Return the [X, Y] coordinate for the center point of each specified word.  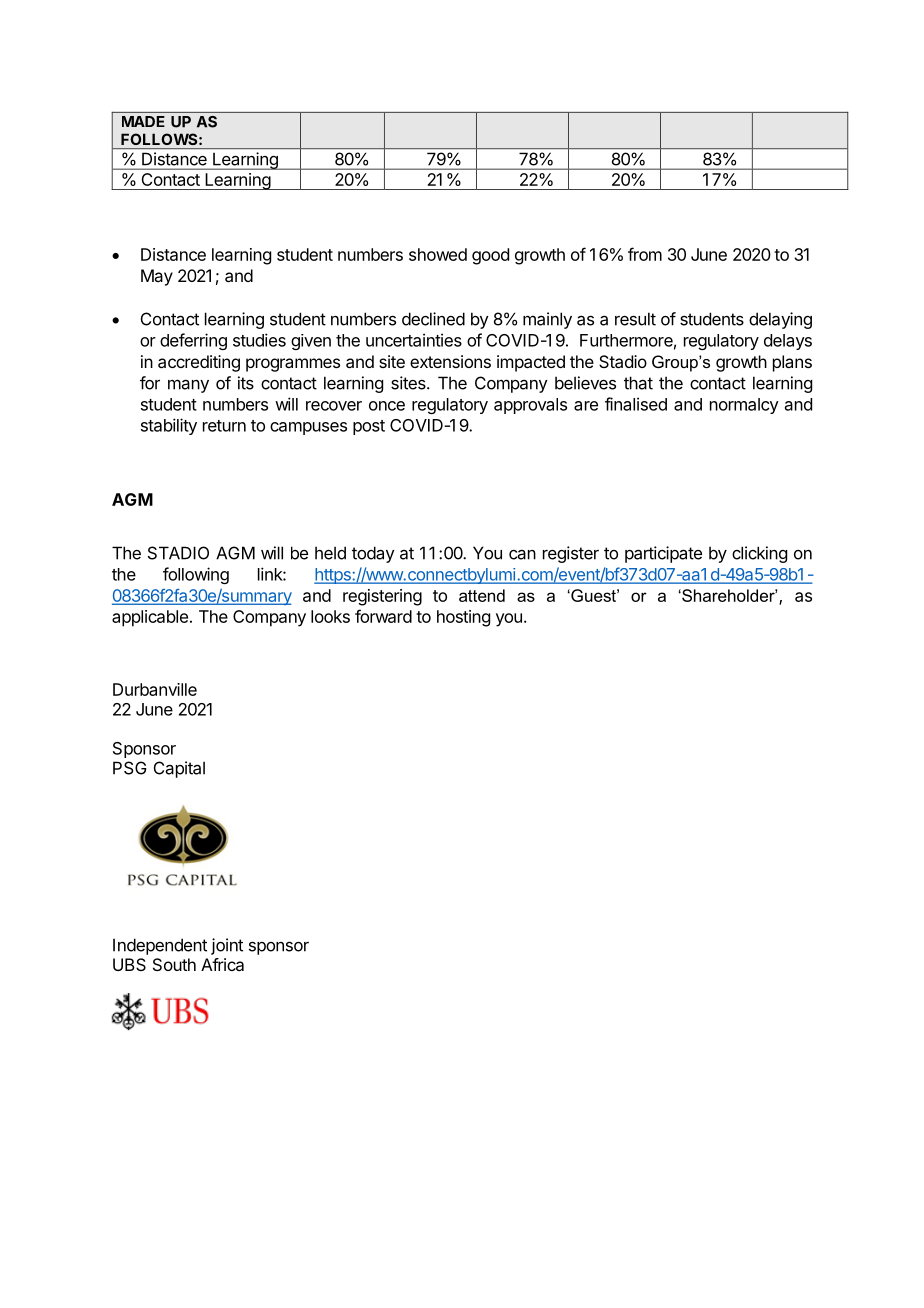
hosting [463, 618]
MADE [143, 121]
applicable [150, 618]
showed [438, 254]
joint [227, 946]
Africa [222, 964]
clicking [759, 554]
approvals [530, 406]
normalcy [744, 406]
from [645, 254]
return [224, 426]
